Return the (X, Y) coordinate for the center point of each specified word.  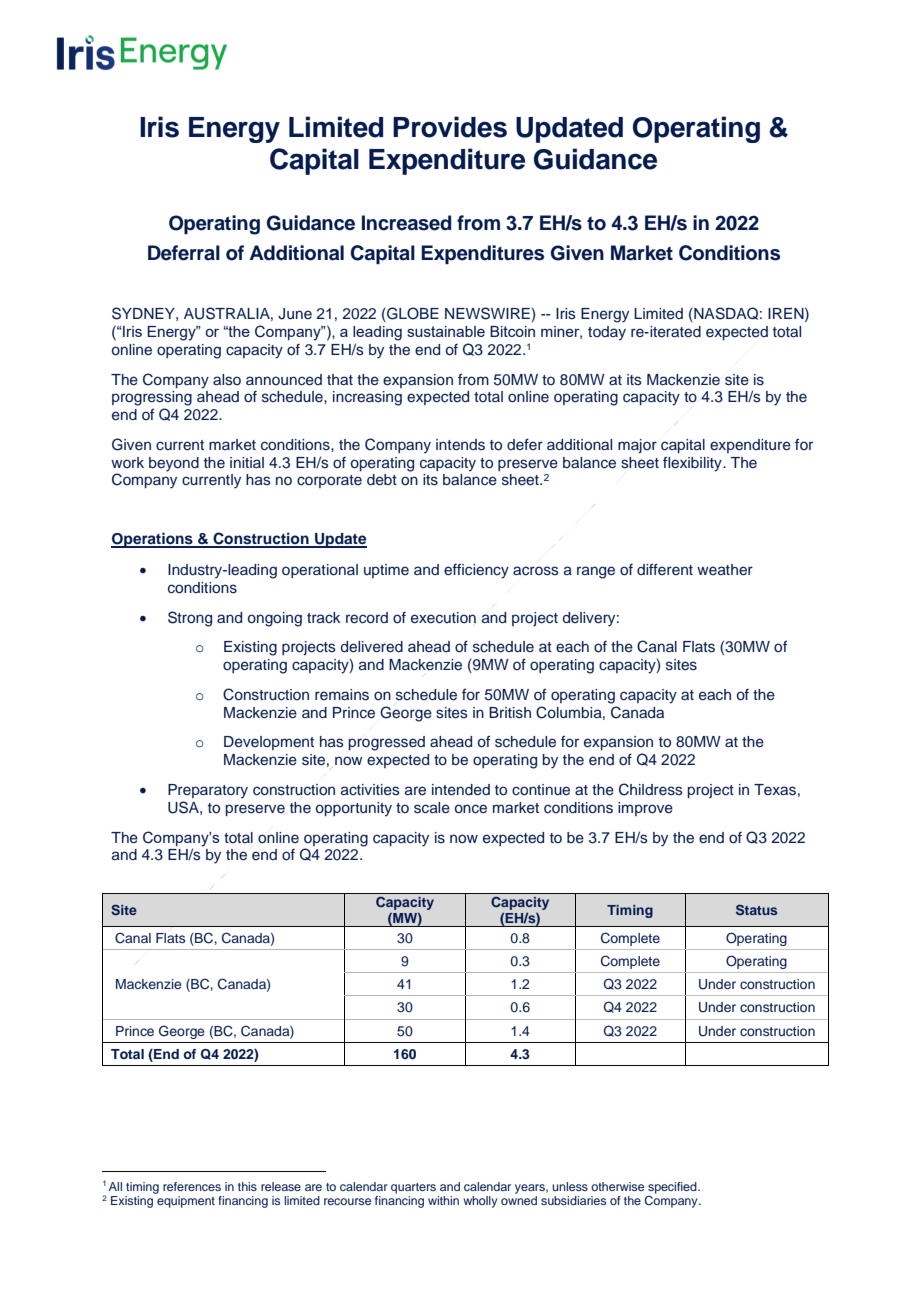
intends (460, 445)
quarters (413, 1188)
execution (443, 618)
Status (757, 909)
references (192, 1186)
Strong (190, 619)
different (665, 569)
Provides (450, 127)
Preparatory (208, 791)
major (637, 446)
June (295, 314)
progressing (152, 398)
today (607, 333)
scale (432, 808)
